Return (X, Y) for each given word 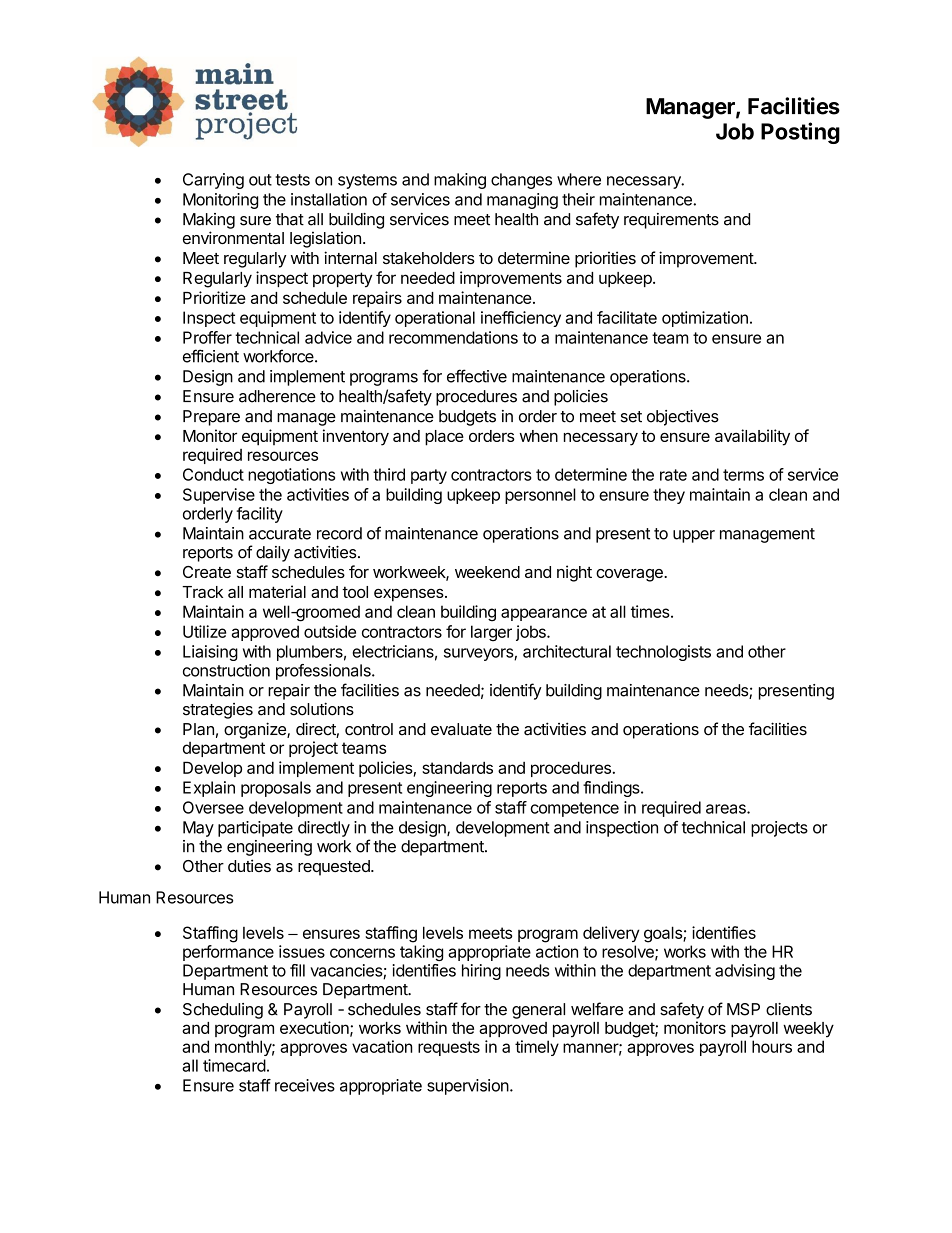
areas (727, 809)
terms (743, 475)
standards (457, 767)
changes (521, 181)
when (538, 436)
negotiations (291, 476)
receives (305, 1085)
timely (537, 1048)
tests (292, 180)
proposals (276, 789)
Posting (800, 133)
